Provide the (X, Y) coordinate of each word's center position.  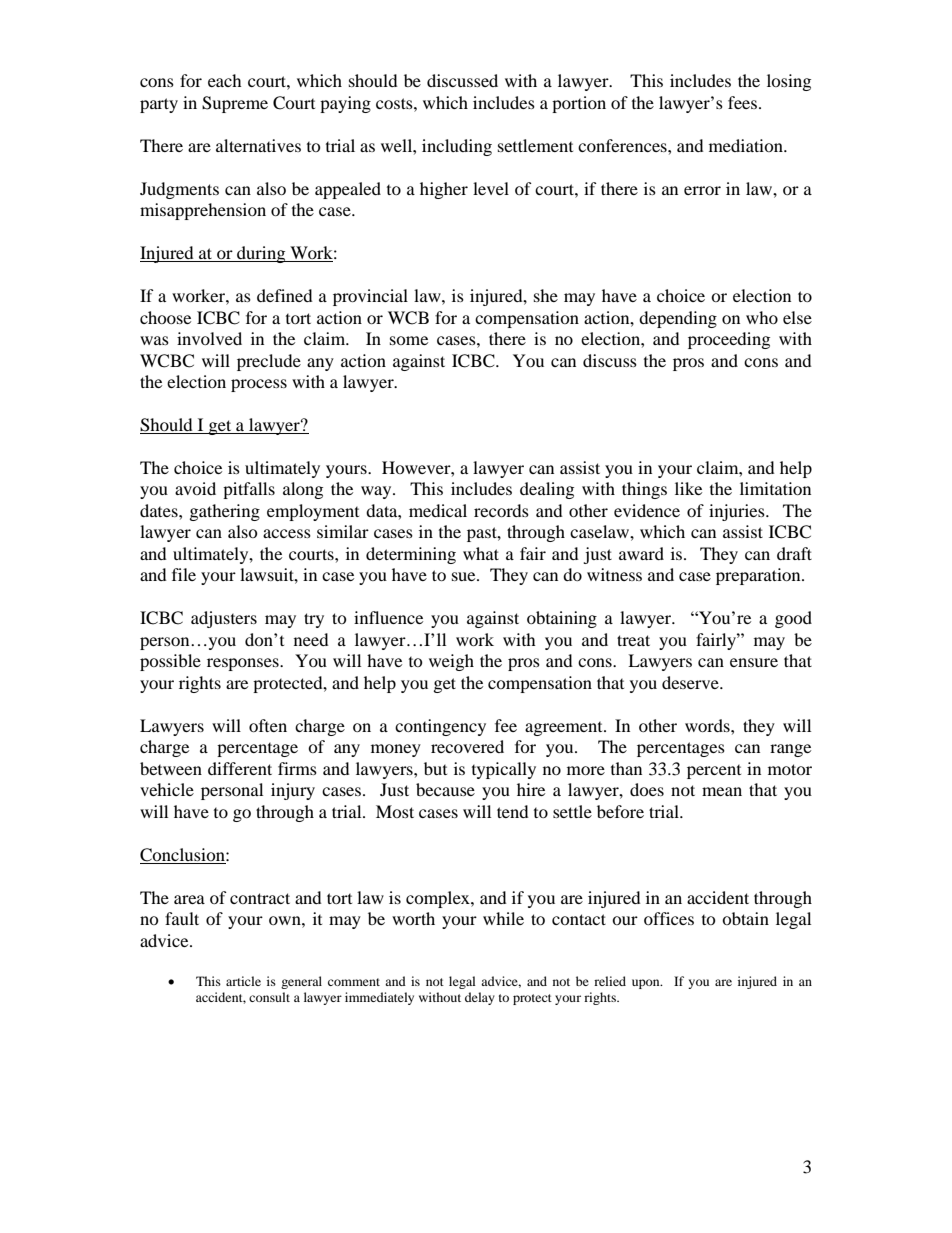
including (457, 147)
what (481, 553)
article (243, 981)
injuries (738, 512)
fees (744, 102)
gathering (225, 512)
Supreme (235, 104)
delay (480, 998)
